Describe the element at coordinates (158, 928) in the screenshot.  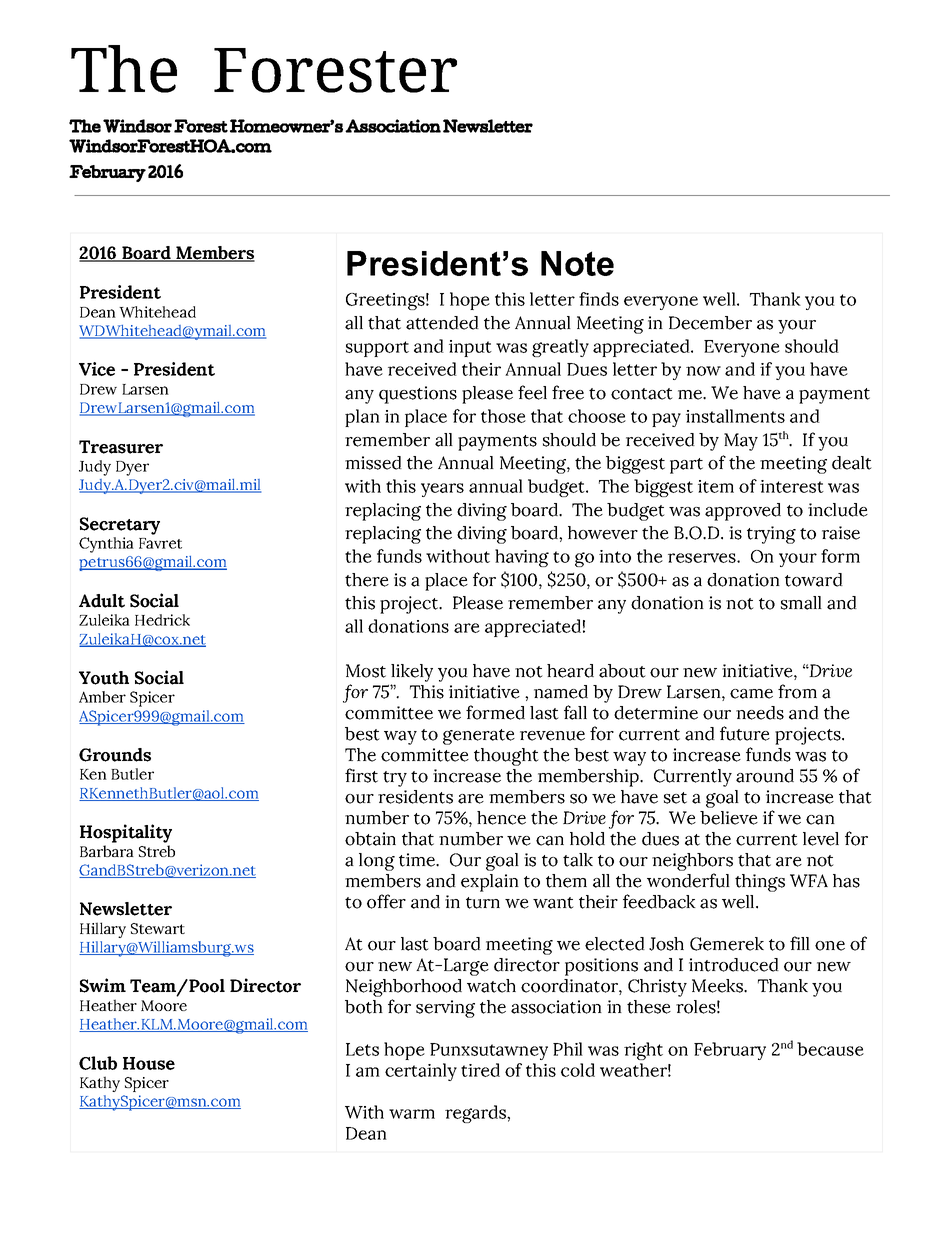
I see `Stewart` at that location.
